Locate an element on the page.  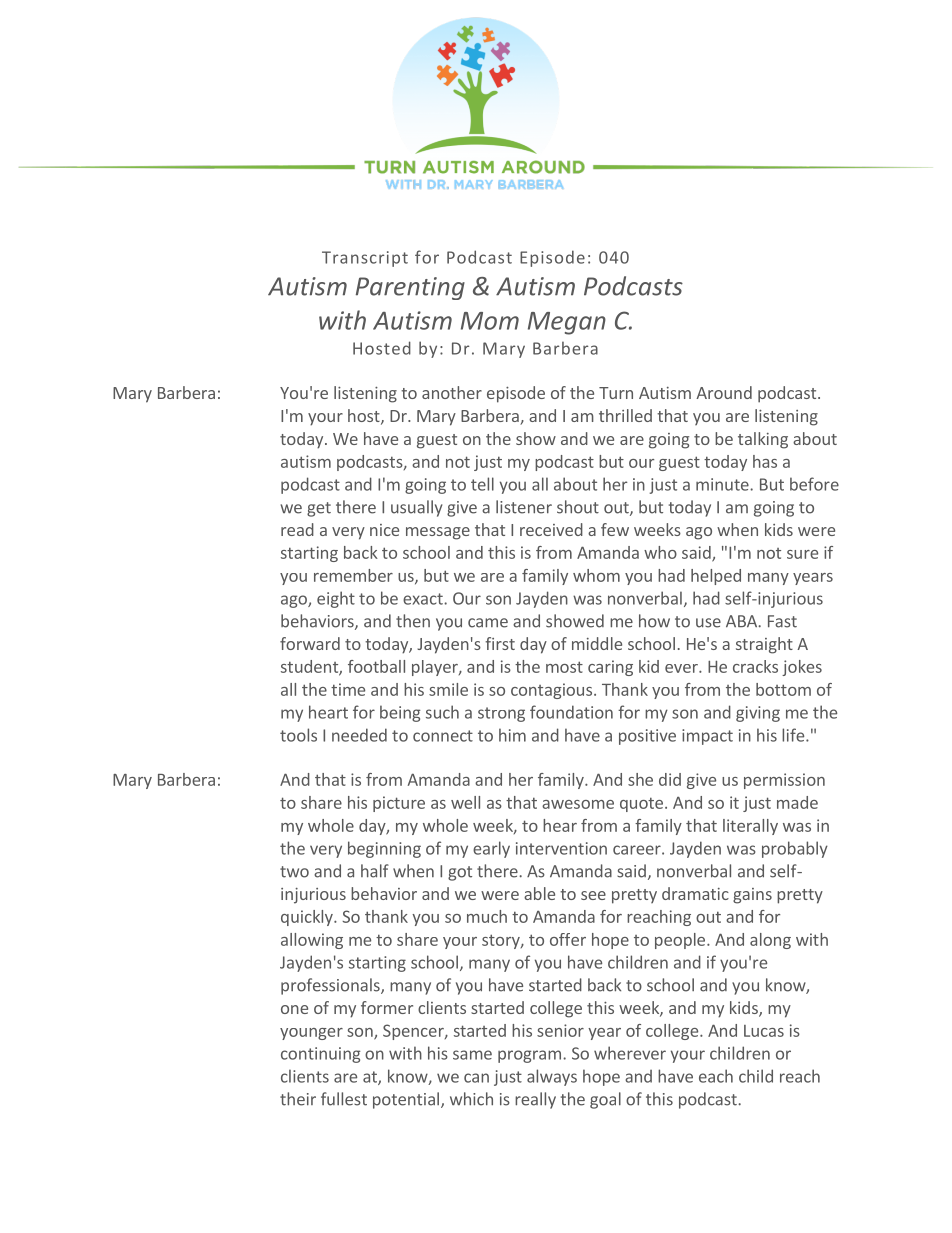
Transcript is located at coordinates (365, 259).
